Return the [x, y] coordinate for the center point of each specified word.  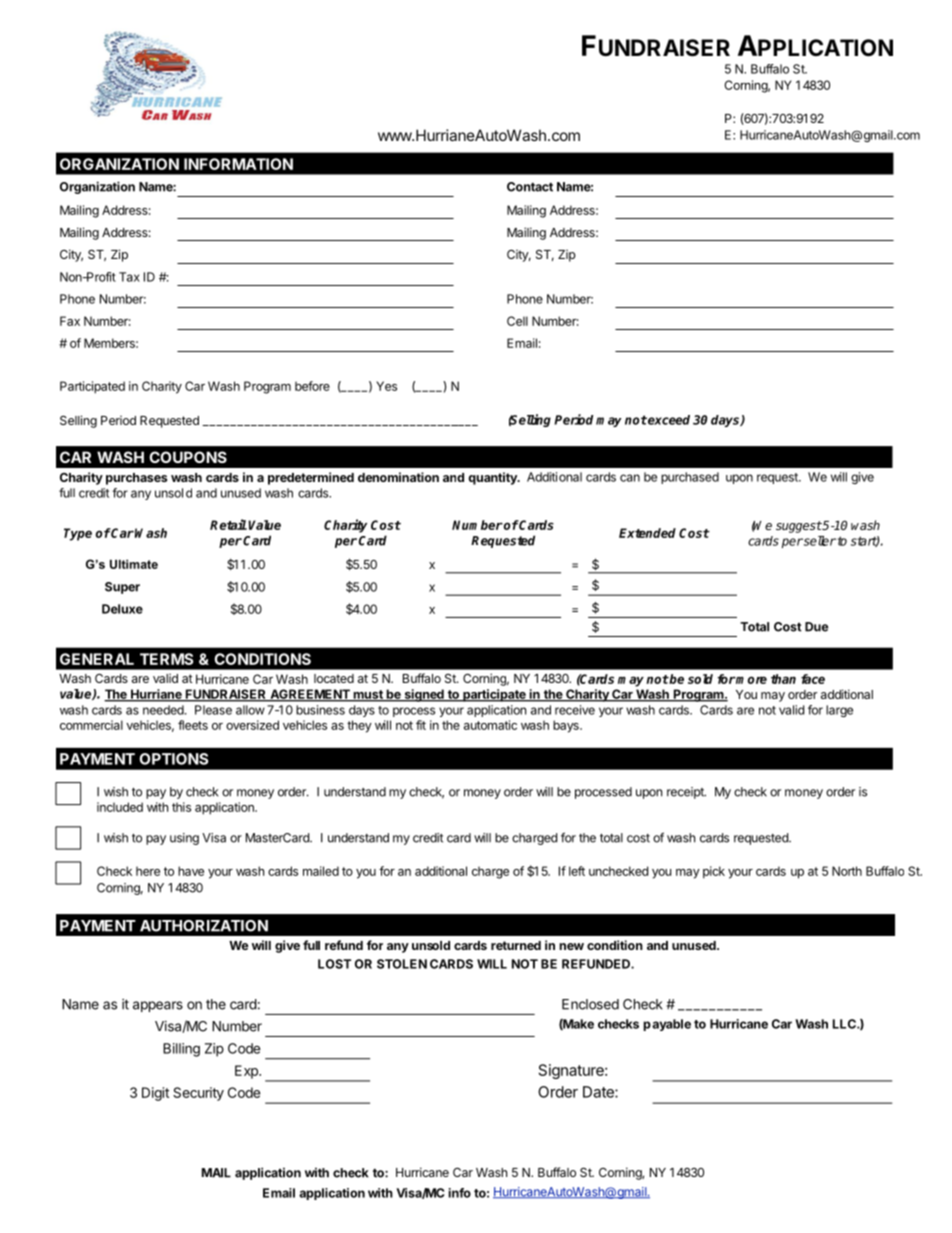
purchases [136, 479]
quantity [493, 478]
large [839, 711]
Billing [181, 1050]
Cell [517, 321]
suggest [799, 527]
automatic [490, 725]
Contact [530, 187]
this [181, 807]
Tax [129, 277]
